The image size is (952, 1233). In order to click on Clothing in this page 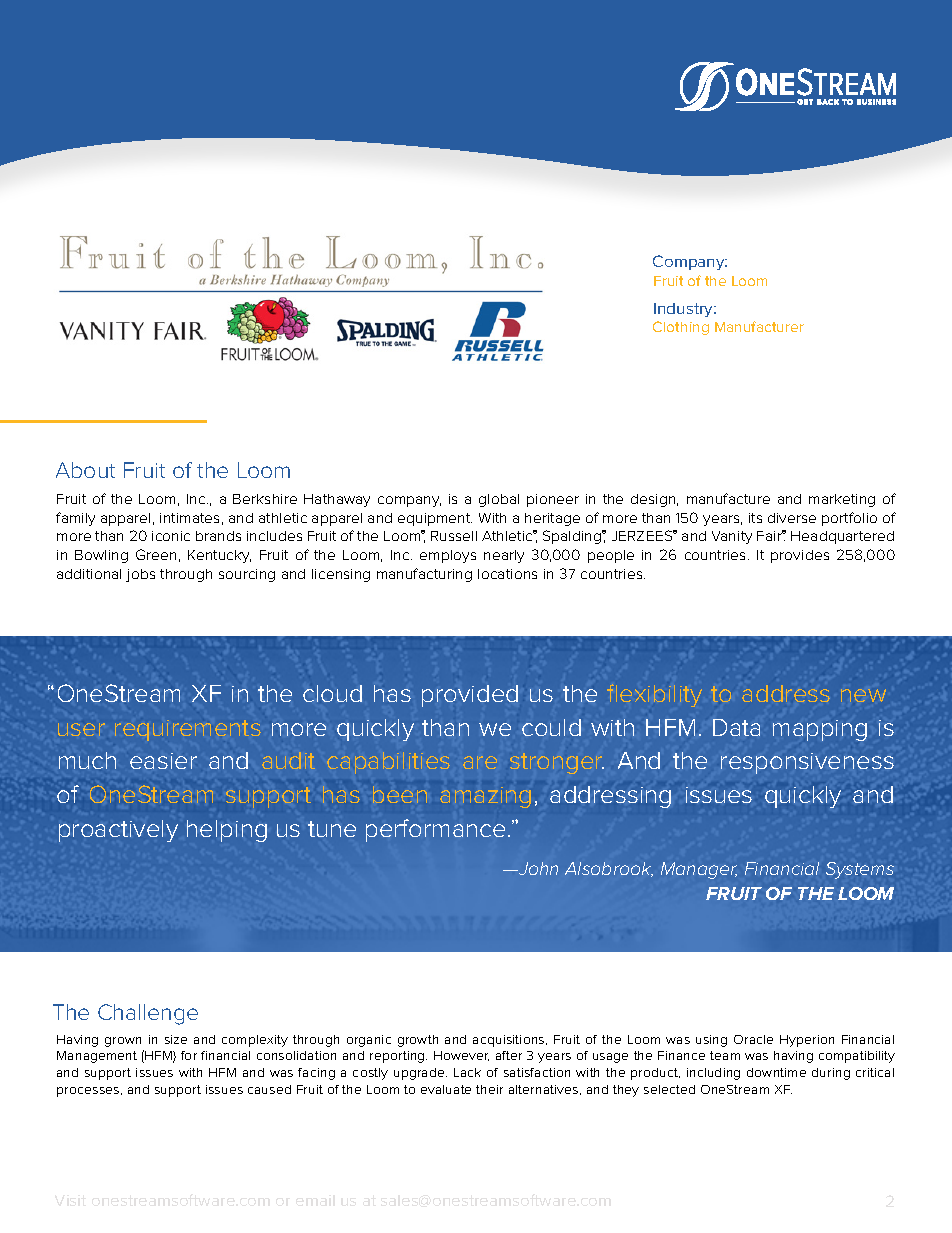, I will do `click(681, 328)`.
